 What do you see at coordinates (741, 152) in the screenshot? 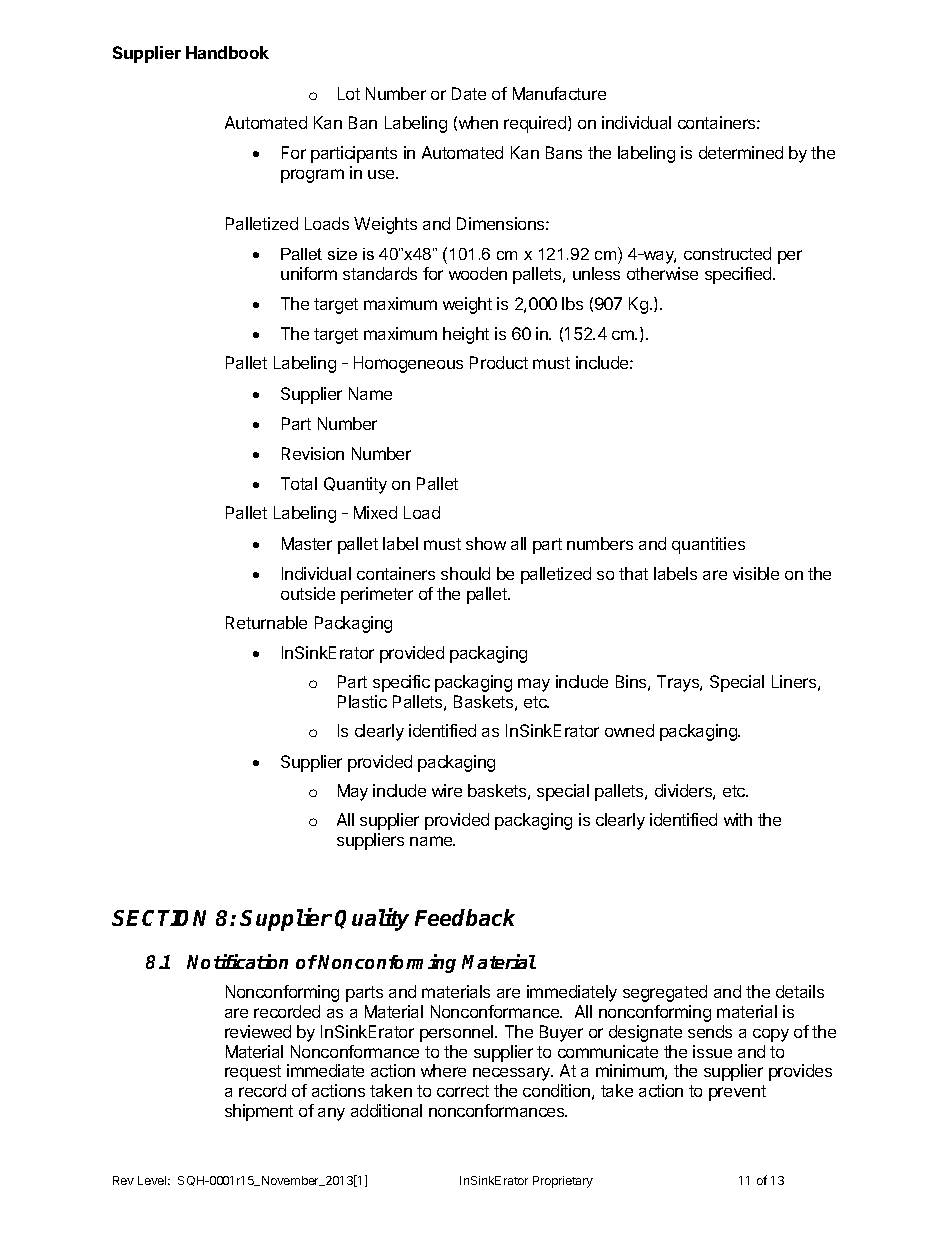
I see `determined` at bounding box center [741, 152].
